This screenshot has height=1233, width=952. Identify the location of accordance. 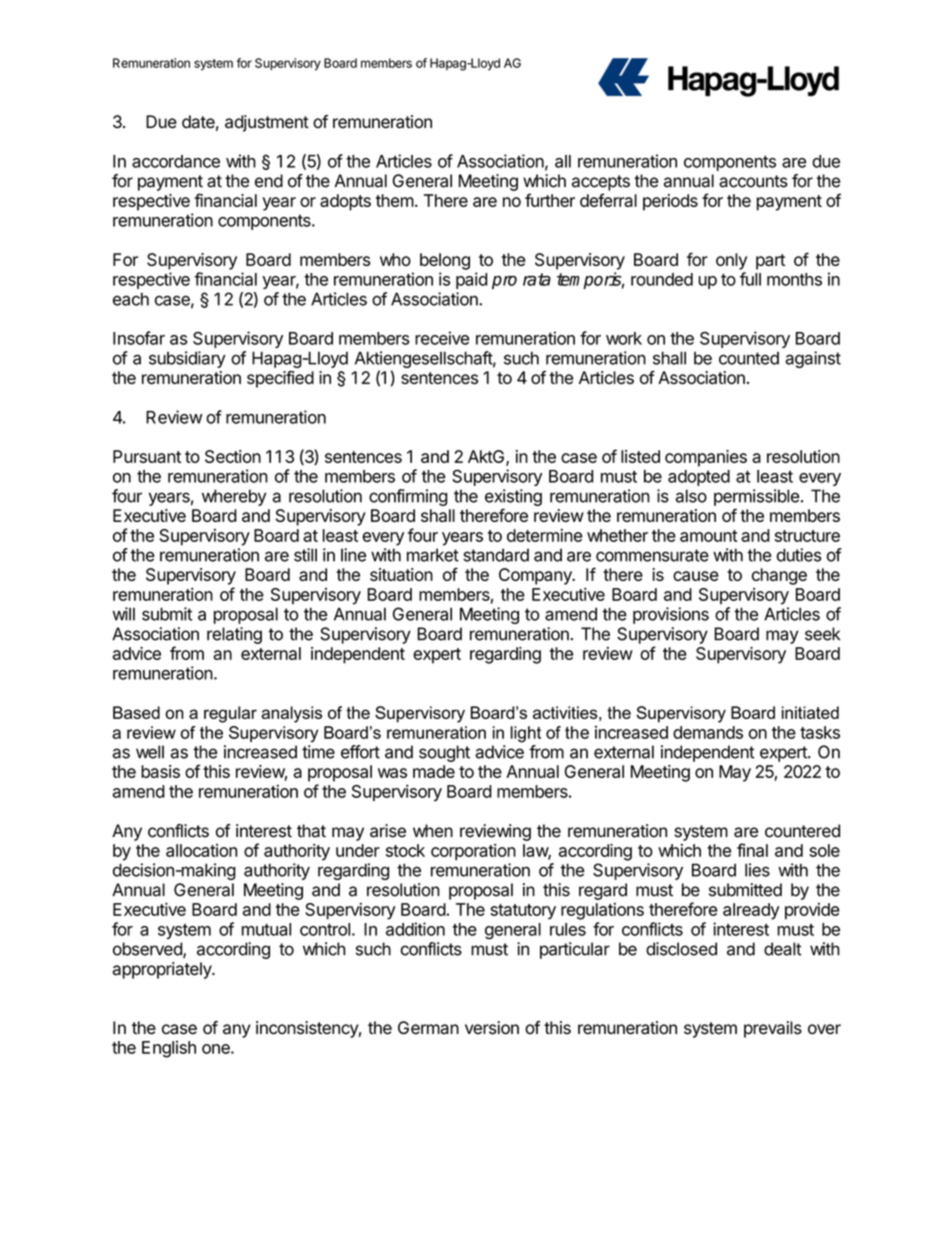
(176, 161).
